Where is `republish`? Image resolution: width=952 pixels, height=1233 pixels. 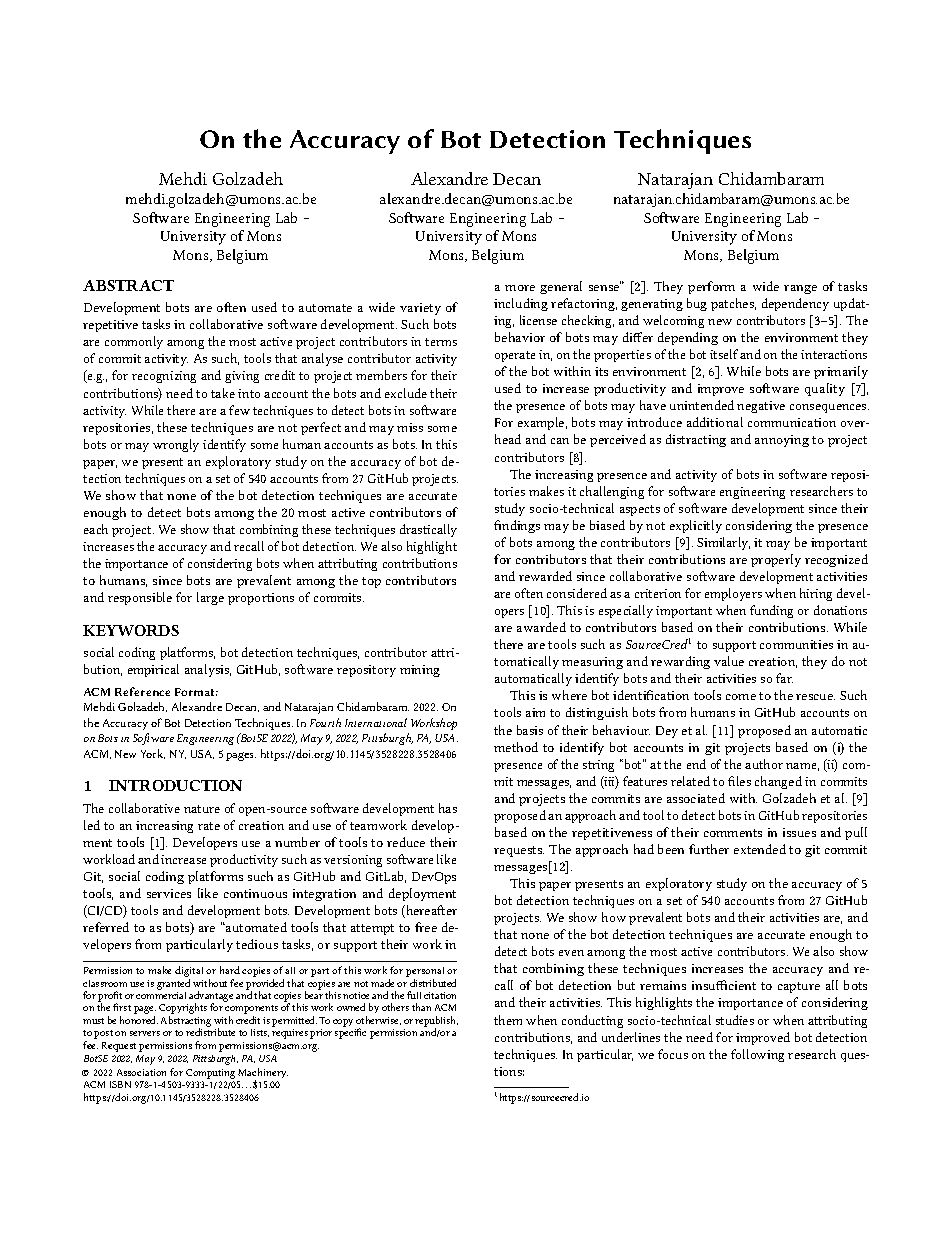
republish is located at coordinates (436, 1022).
